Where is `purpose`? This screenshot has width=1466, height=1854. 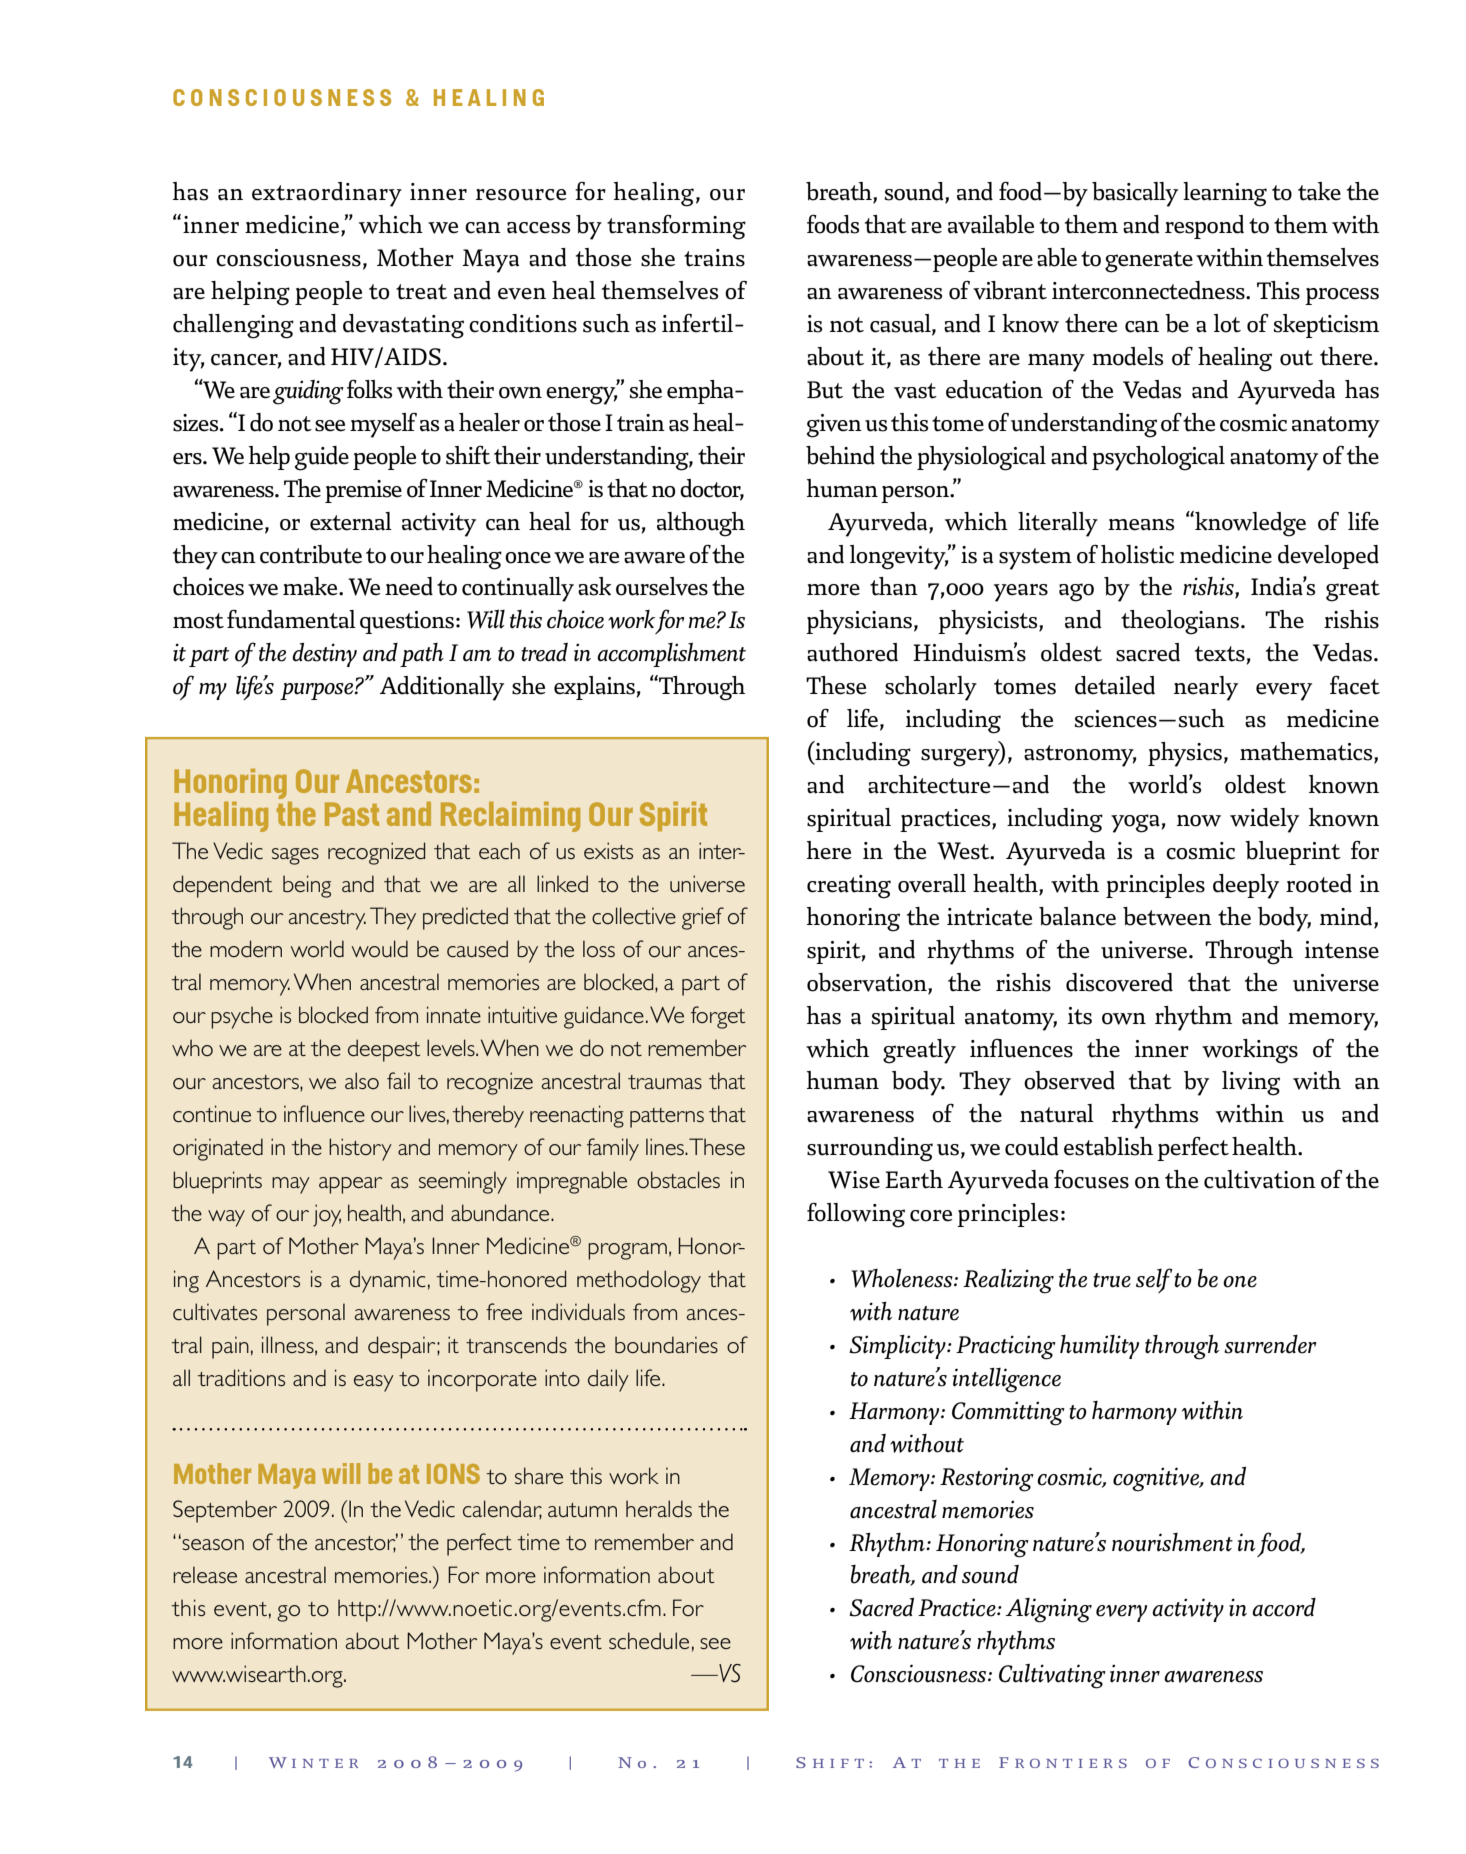
purpose is located at coordinates (318, 691).
